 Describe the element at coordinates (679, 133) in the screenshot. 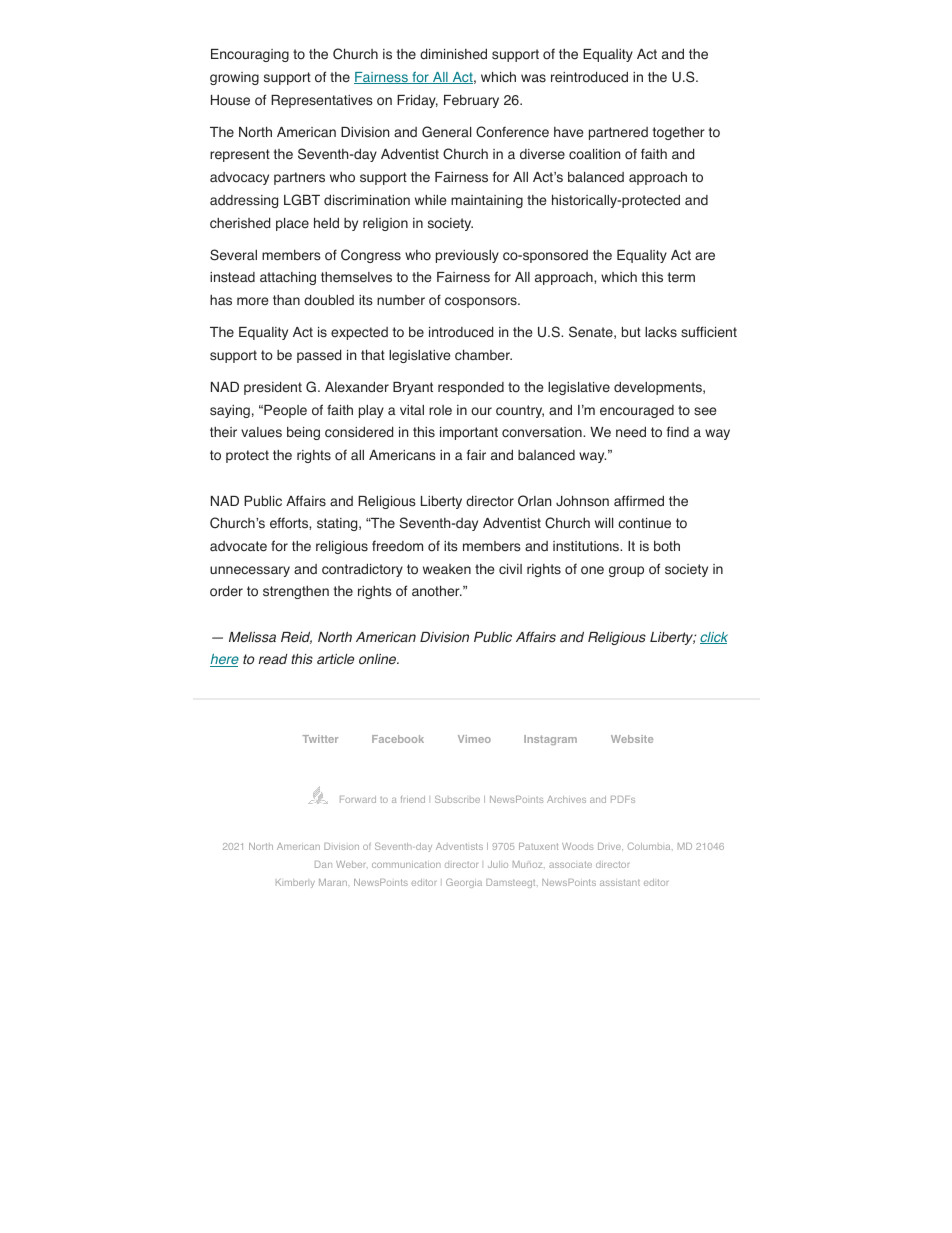

I see `together` at that location.
